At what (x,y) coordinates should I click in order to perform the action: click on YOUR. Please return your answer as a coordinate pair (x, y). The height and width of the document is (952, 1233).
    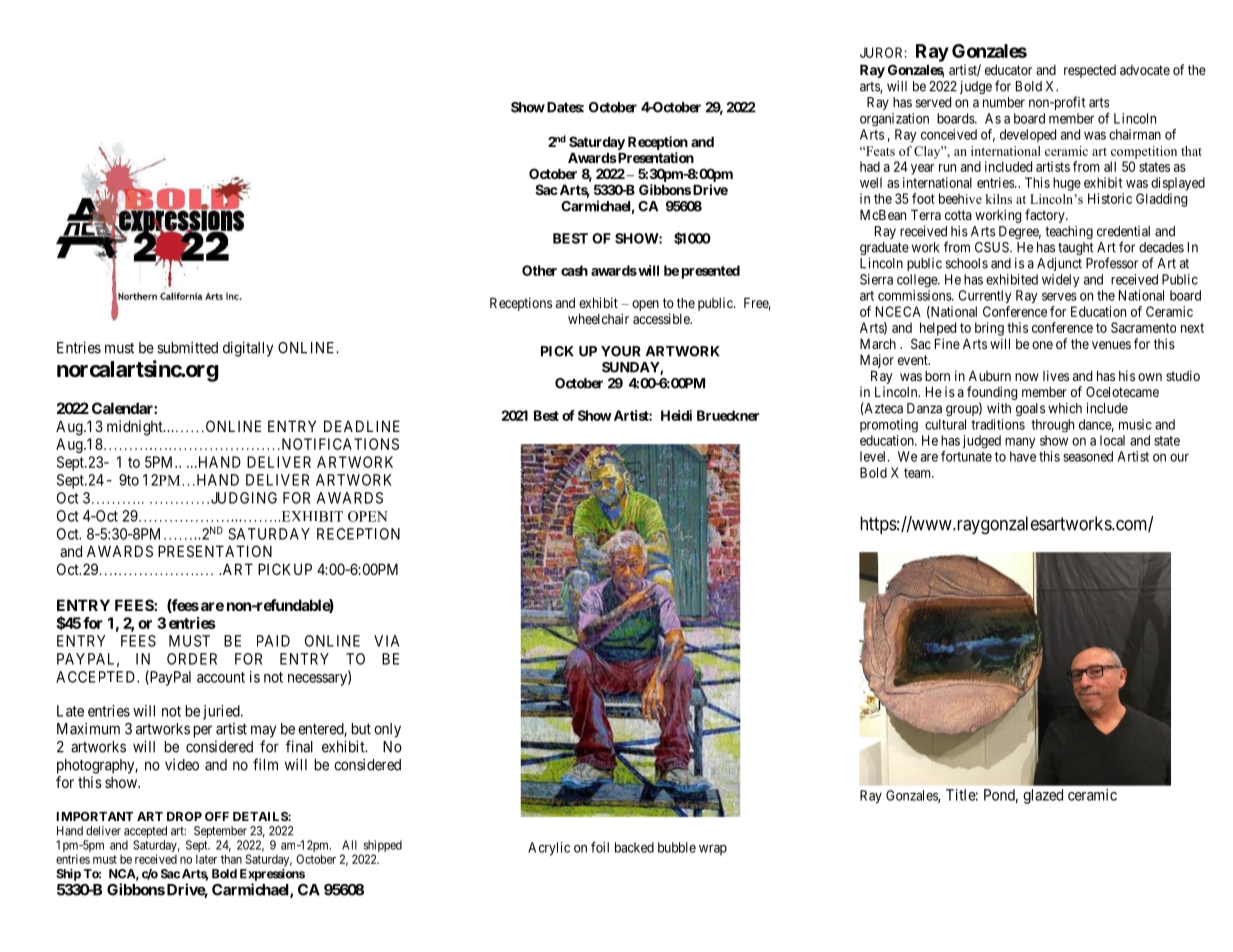
    Looking at the image, I should click on (621, 351).
